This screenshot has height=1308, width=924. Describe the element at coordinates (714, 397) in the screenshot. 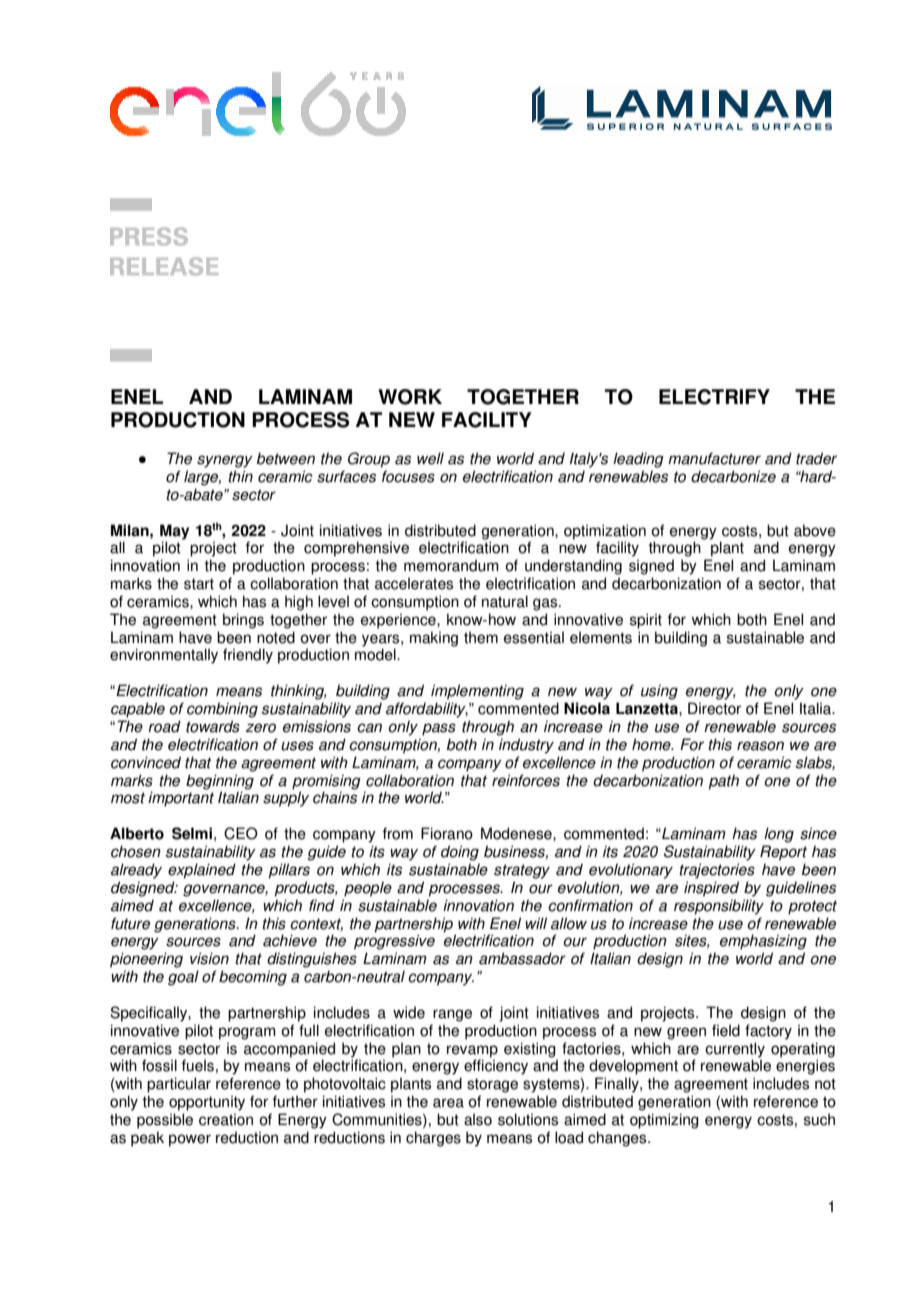

I see `ELECTRIFY` at that location.
